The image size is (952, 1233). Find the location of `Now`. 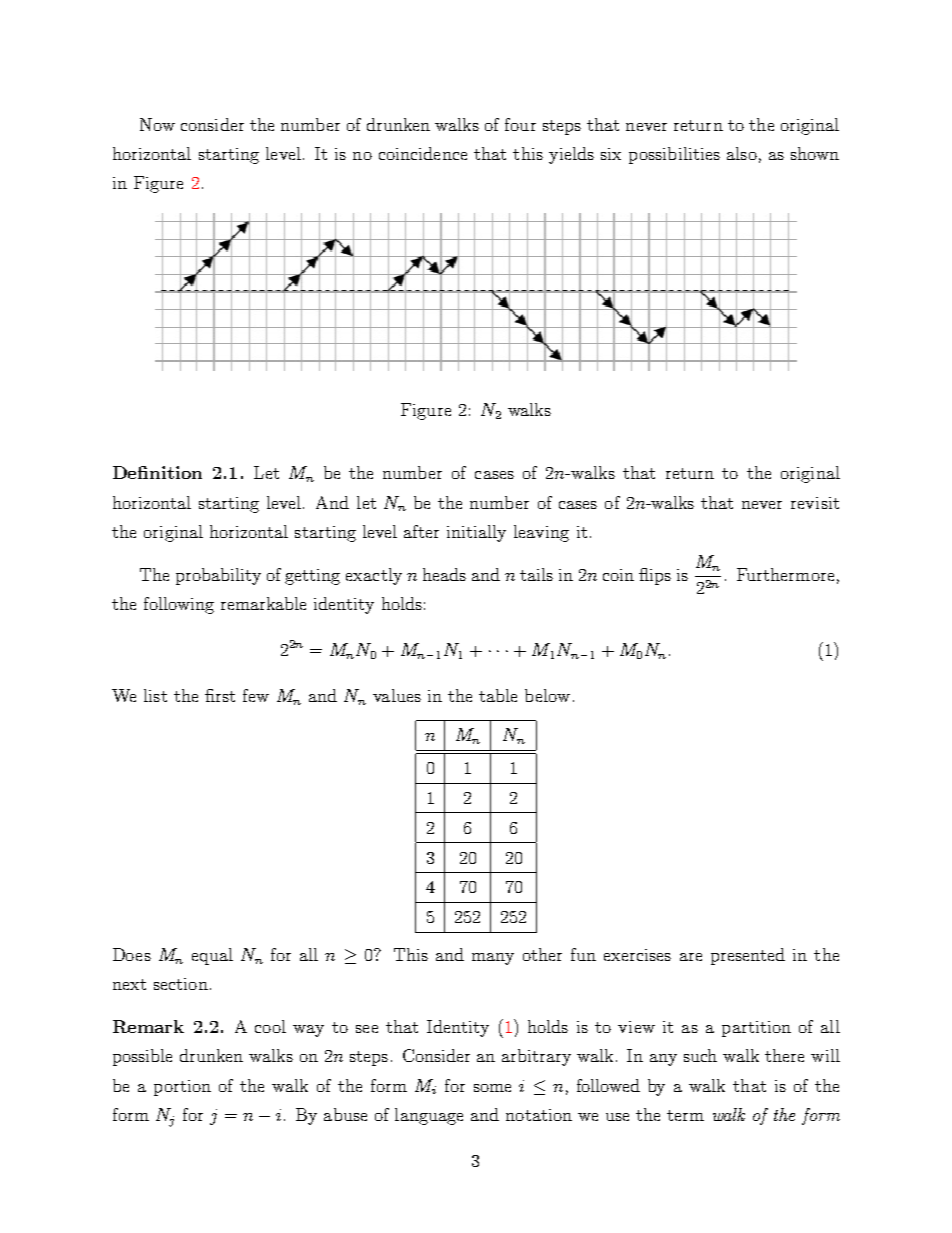

Now is located at coordinates (157, 124).
